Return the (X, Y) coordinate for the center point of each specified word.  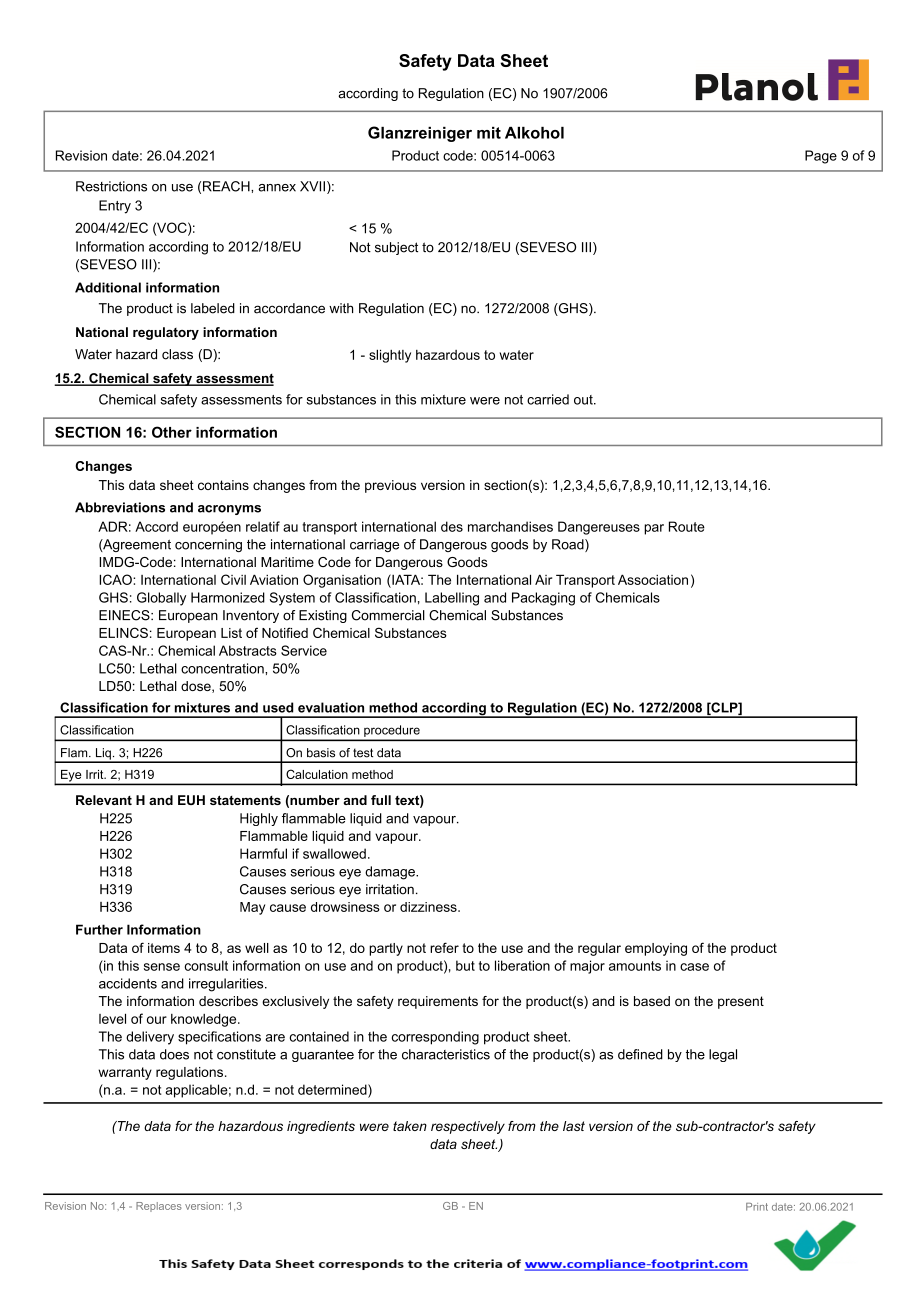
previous (390, 486)
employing (656, 949)
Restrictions (111, 186)
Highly (259, 819)
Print (757, 1207)
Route (687, 526)
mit (489, 133)
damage (391, 873)
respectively (468, 1127)
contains (223, 485)
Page (821, 157)
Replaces (159, 1207)
